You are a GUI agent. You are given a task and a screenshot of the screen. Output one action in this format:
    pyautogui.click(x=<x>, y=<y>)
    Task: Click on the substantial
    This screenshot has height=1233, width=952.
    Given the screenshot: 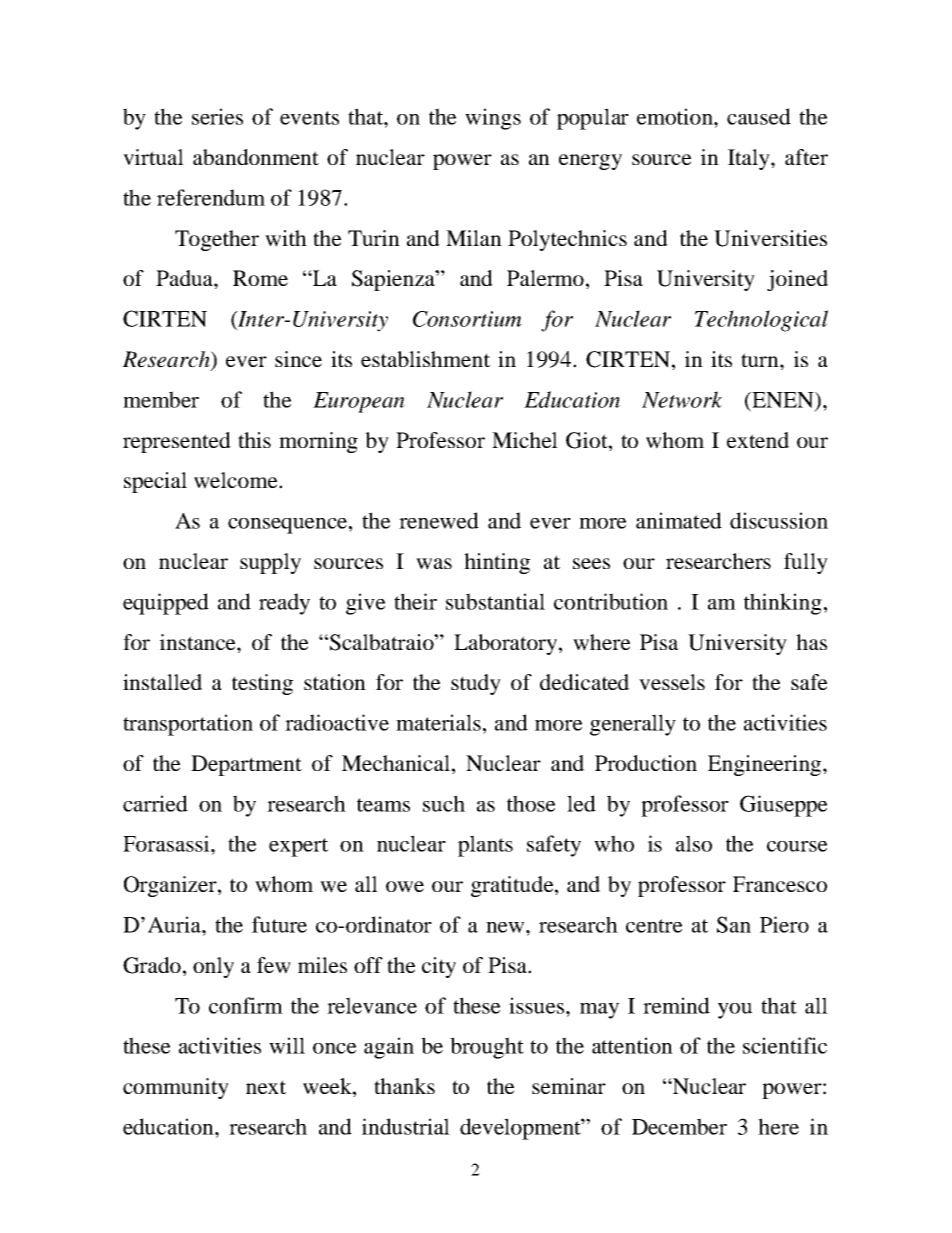 What is the action you would take?
    pyautogui.click(x=495, y=601)
